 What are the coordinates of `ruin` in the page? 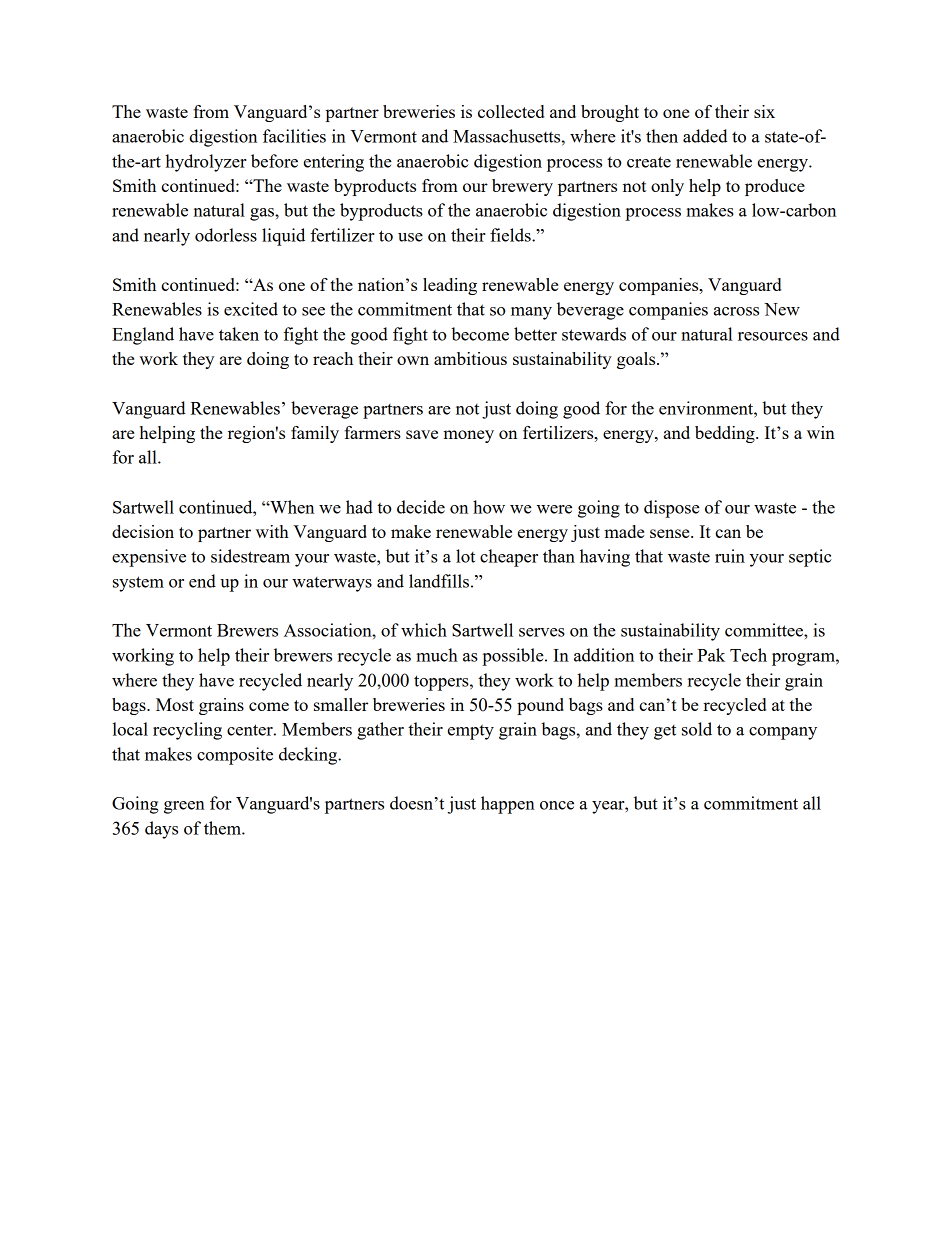 It's located at (730, 556).
